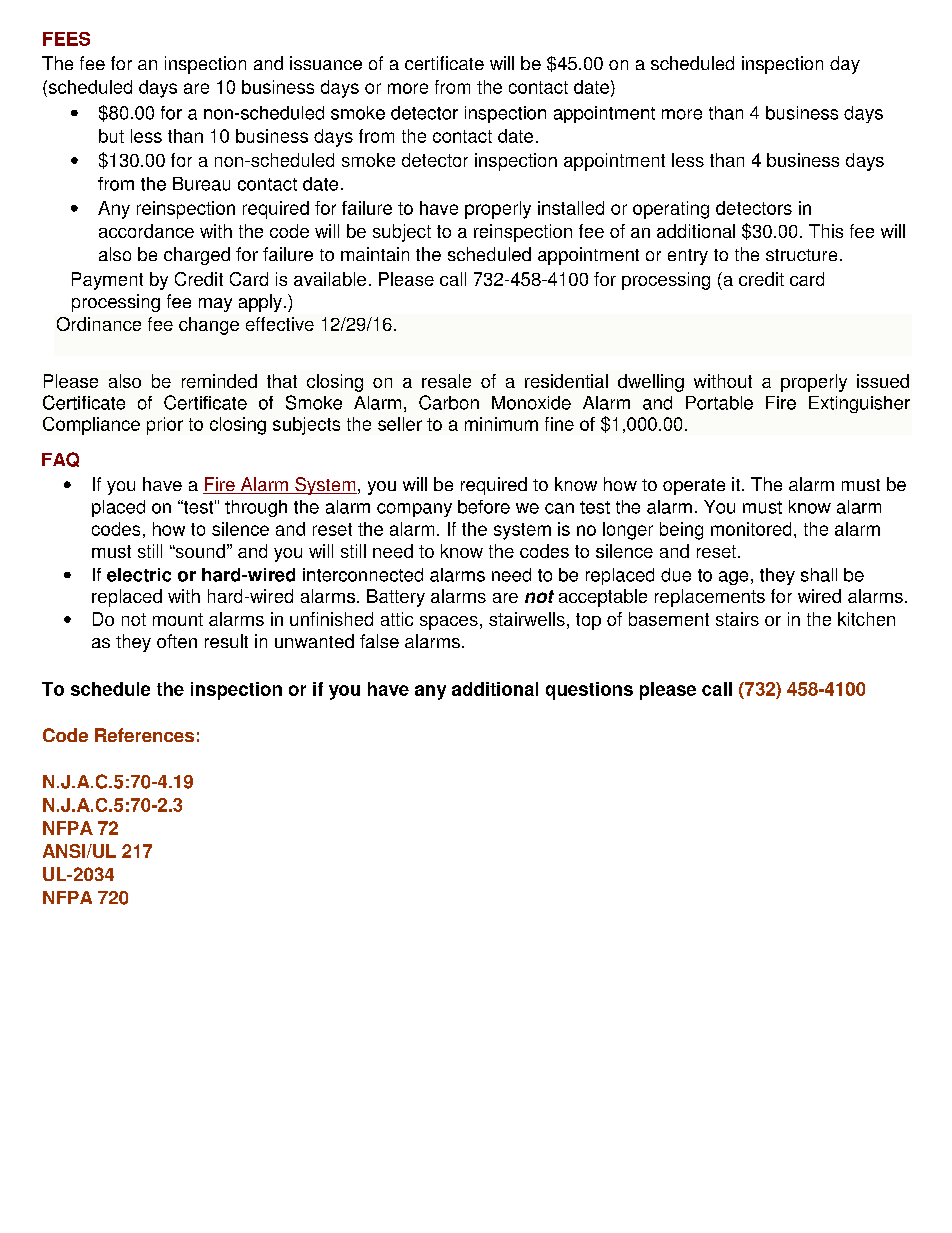 The width and height of the document is (952, 1233). I want to click on questions, so click(589, 691).
